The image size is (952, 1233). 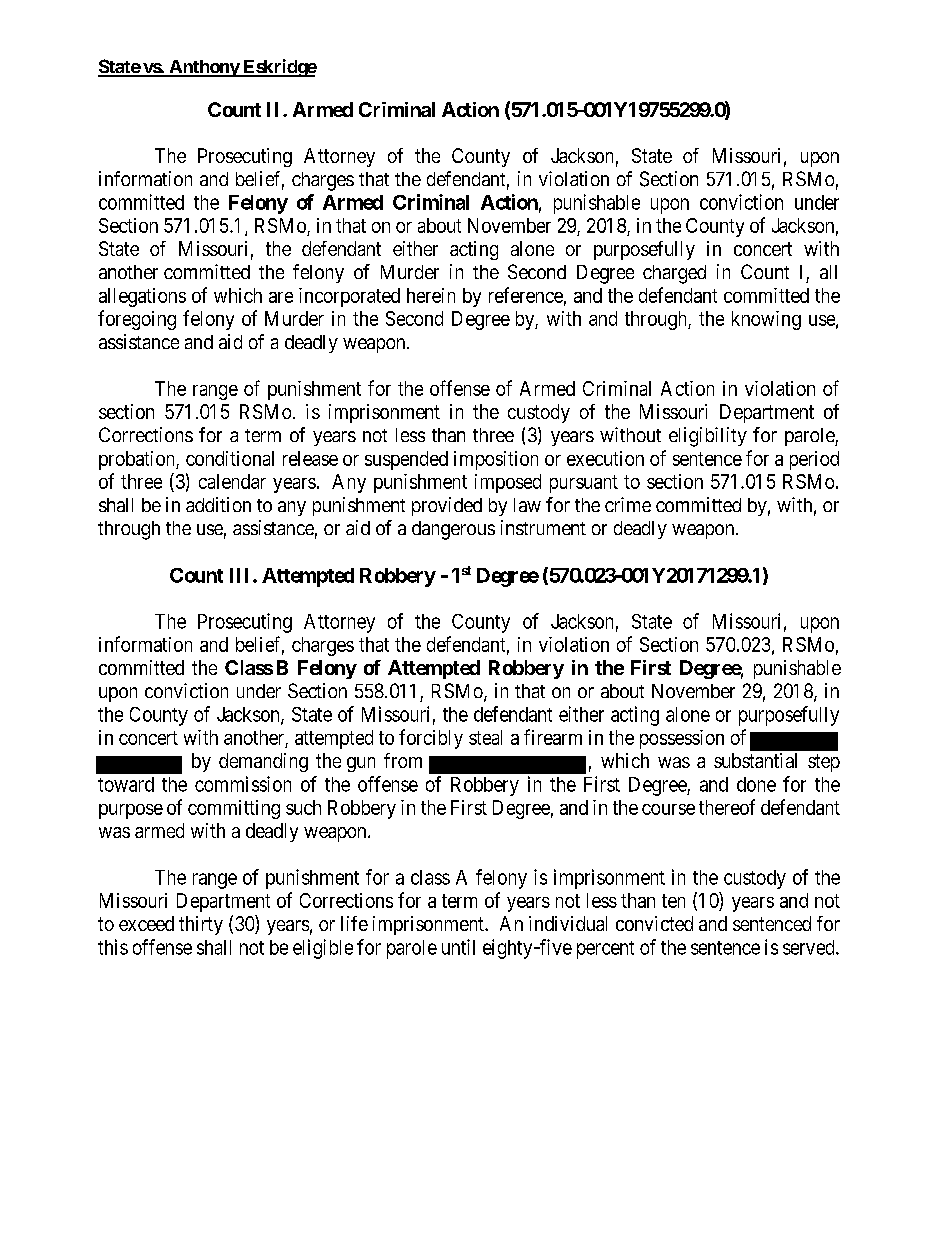 I want to click on steal, so click(x=485, y=737).
